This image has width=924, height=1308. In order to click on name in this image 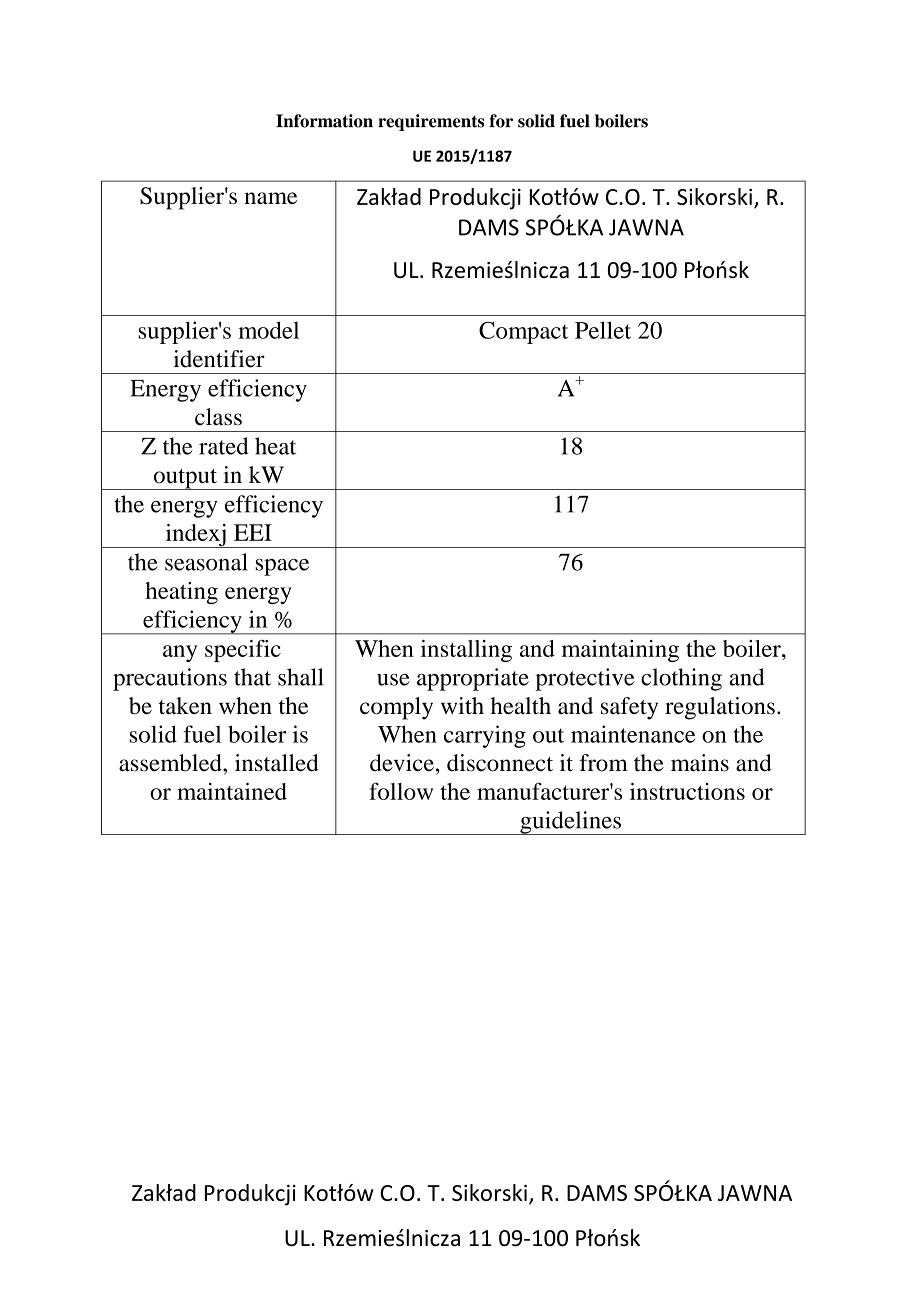, I will do `click(270, 198)`.
